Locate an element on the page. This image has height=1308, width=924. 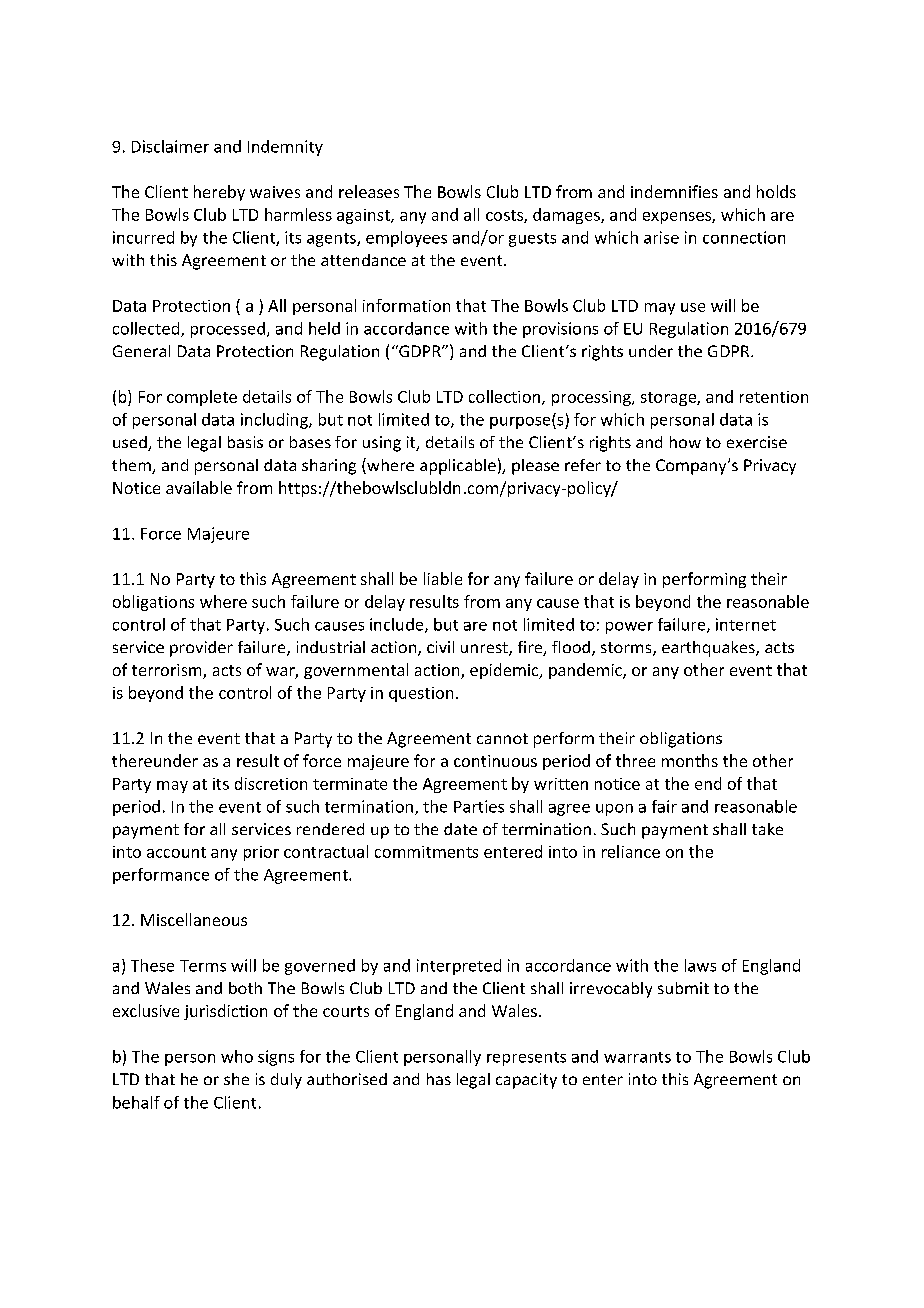
Miscellaneous is located at coordinates (194, 919).
